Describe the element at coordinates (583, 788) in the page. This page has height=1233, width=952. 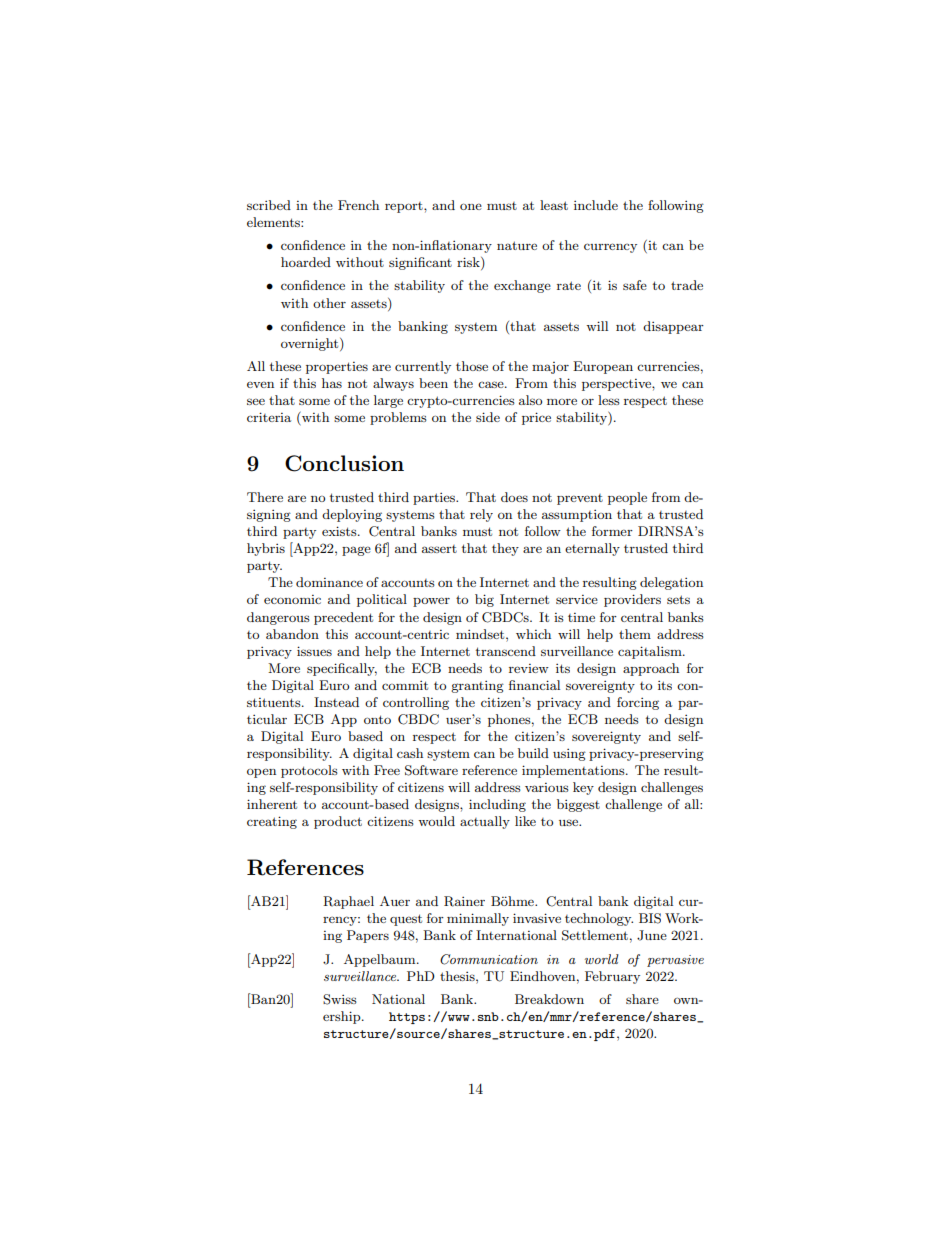
I see `key` at that location.
